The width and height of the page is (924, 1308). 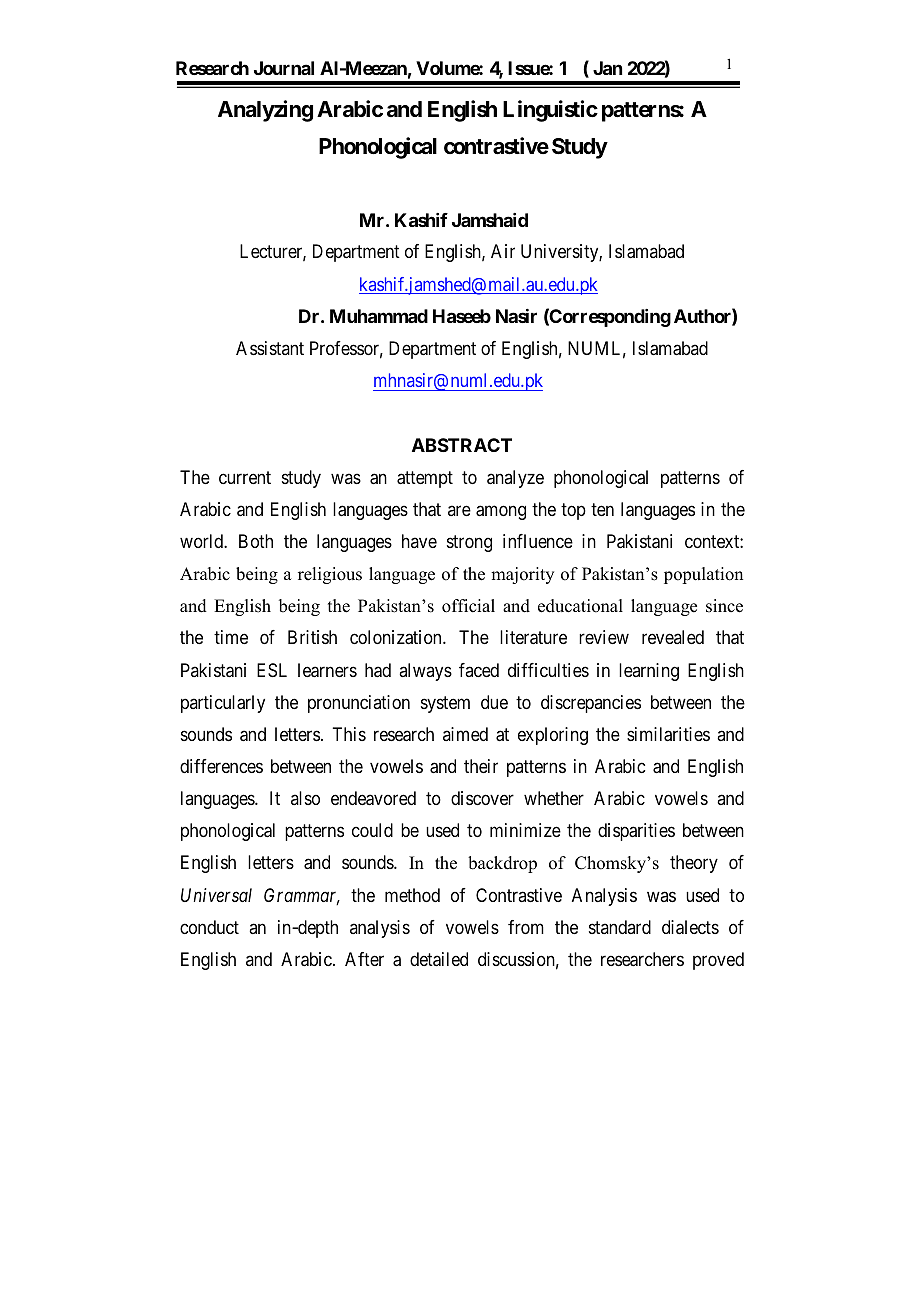 What do you see at coordinates (607, 68) in the page?
I see `Jan` at bounding box center [607, 68].
